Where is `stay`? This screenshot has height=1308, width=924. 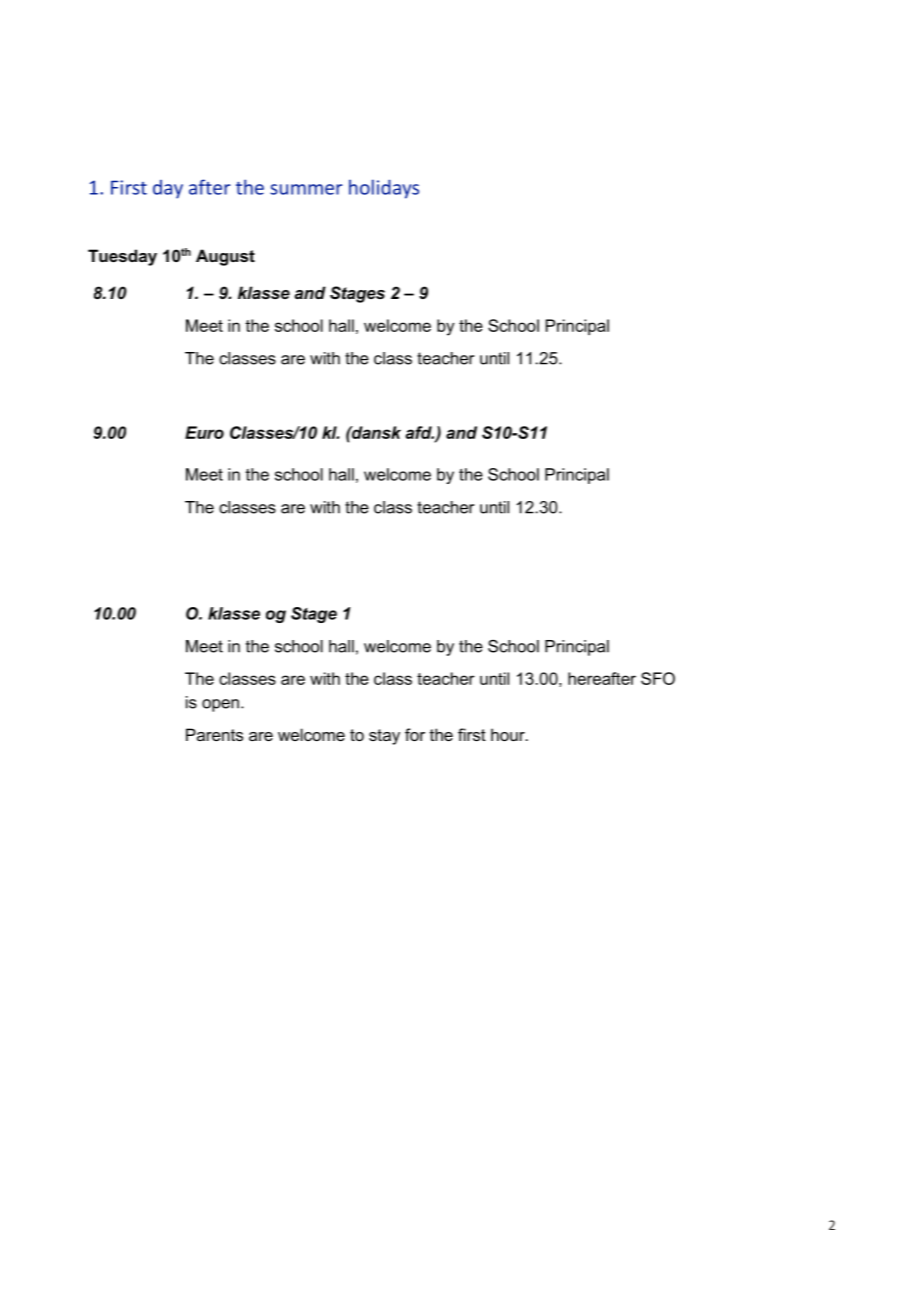
stay is located at coordinates (384, 737).
